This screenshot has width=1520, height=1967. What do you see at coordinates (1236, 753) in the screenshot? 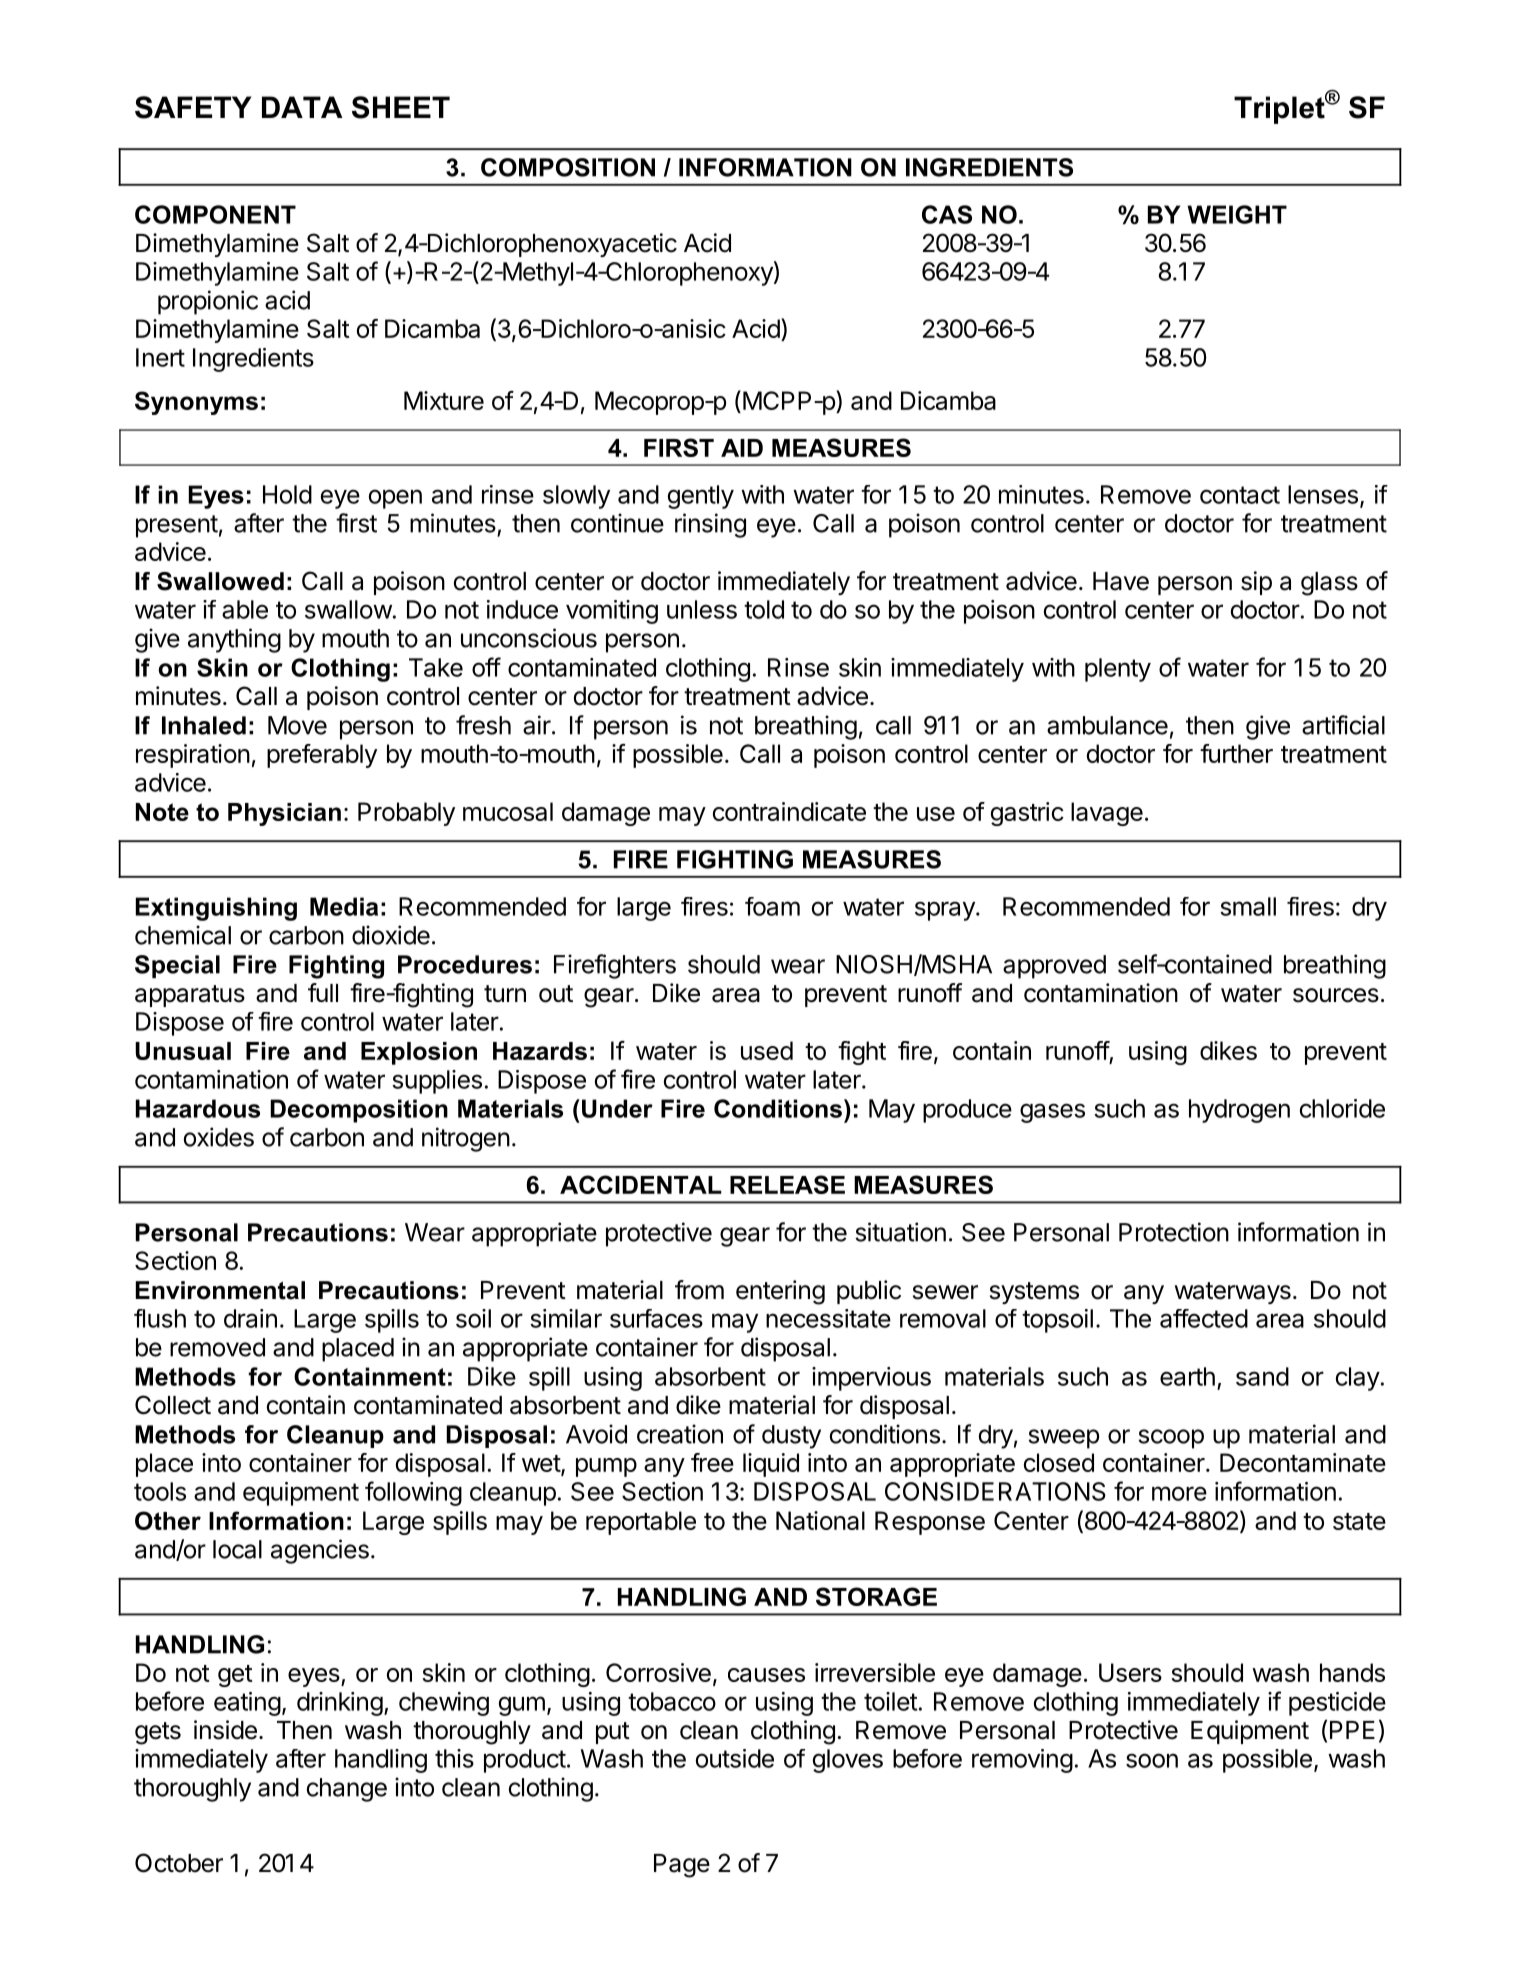
I see `further` at bounding box center [1236, 753].
